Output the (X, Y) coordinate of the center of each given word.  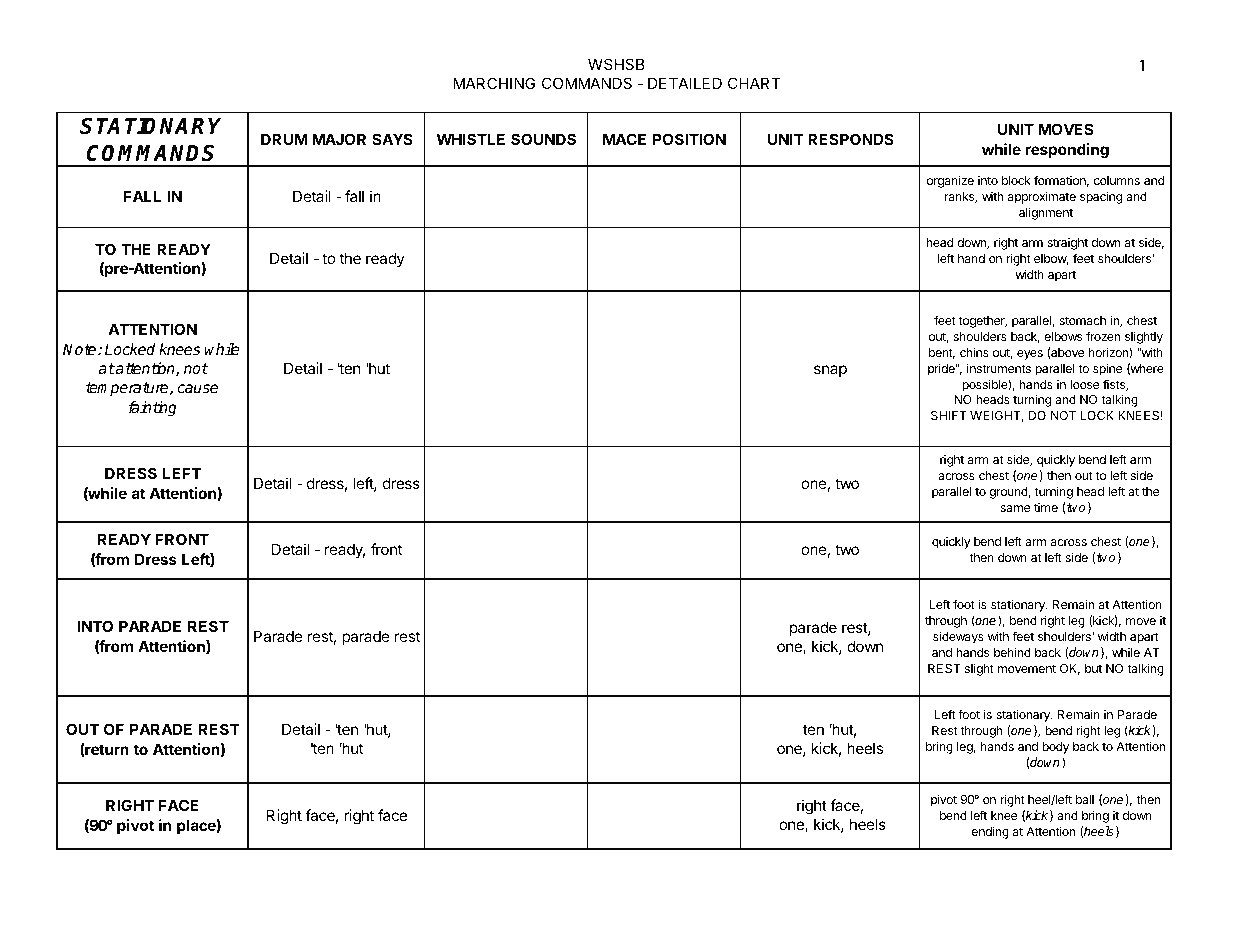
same (1015, 508)
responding (1067, 151)
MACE (624, 139)
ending (990, 832)
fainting (152, 409)
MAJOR (339, 139)
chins (974, 352)
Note (81, 349)
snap (830, 371)
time (1046, 507)
